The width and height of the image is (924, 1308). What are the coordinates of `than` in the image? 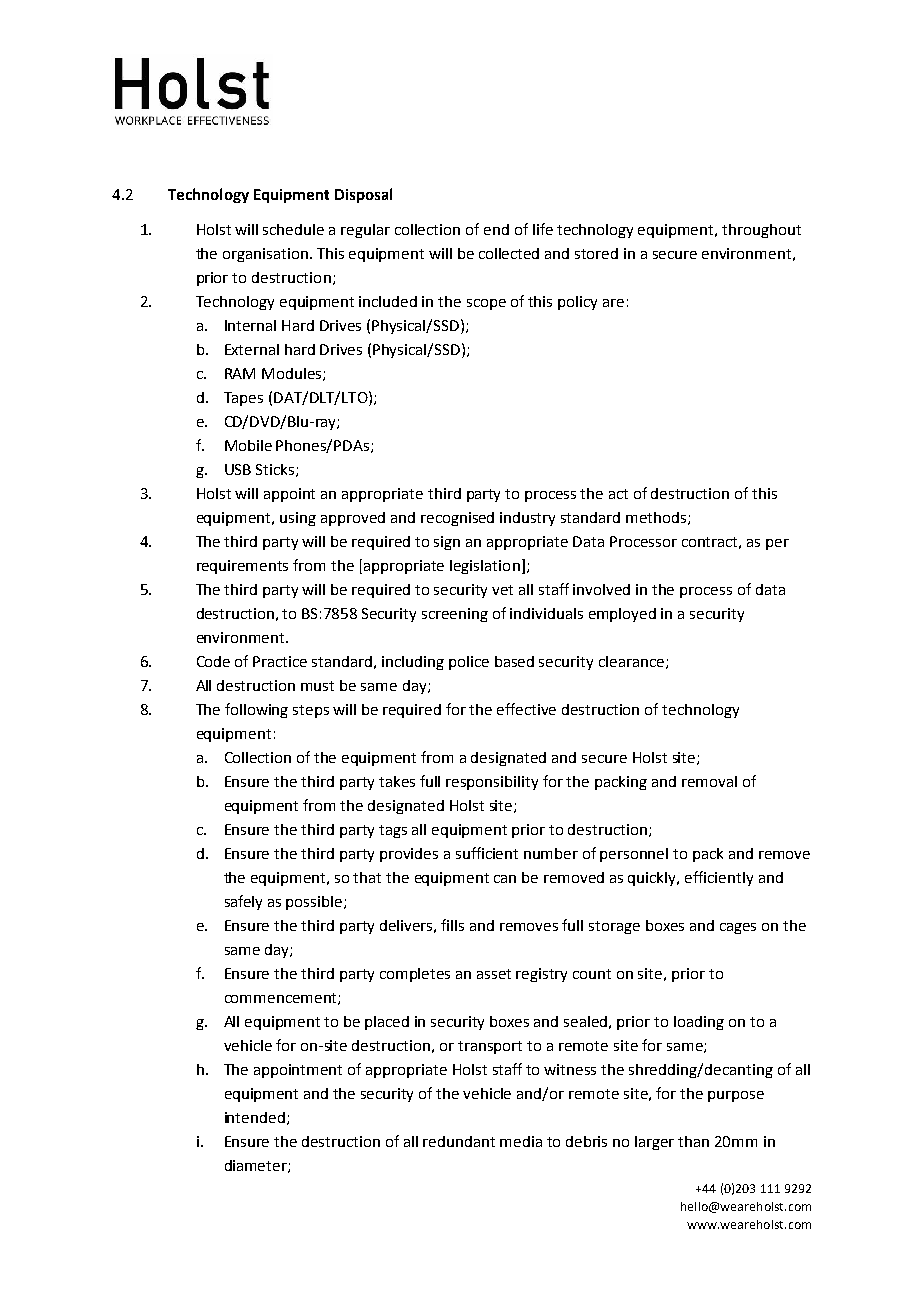 It's located at (693, 1141).
